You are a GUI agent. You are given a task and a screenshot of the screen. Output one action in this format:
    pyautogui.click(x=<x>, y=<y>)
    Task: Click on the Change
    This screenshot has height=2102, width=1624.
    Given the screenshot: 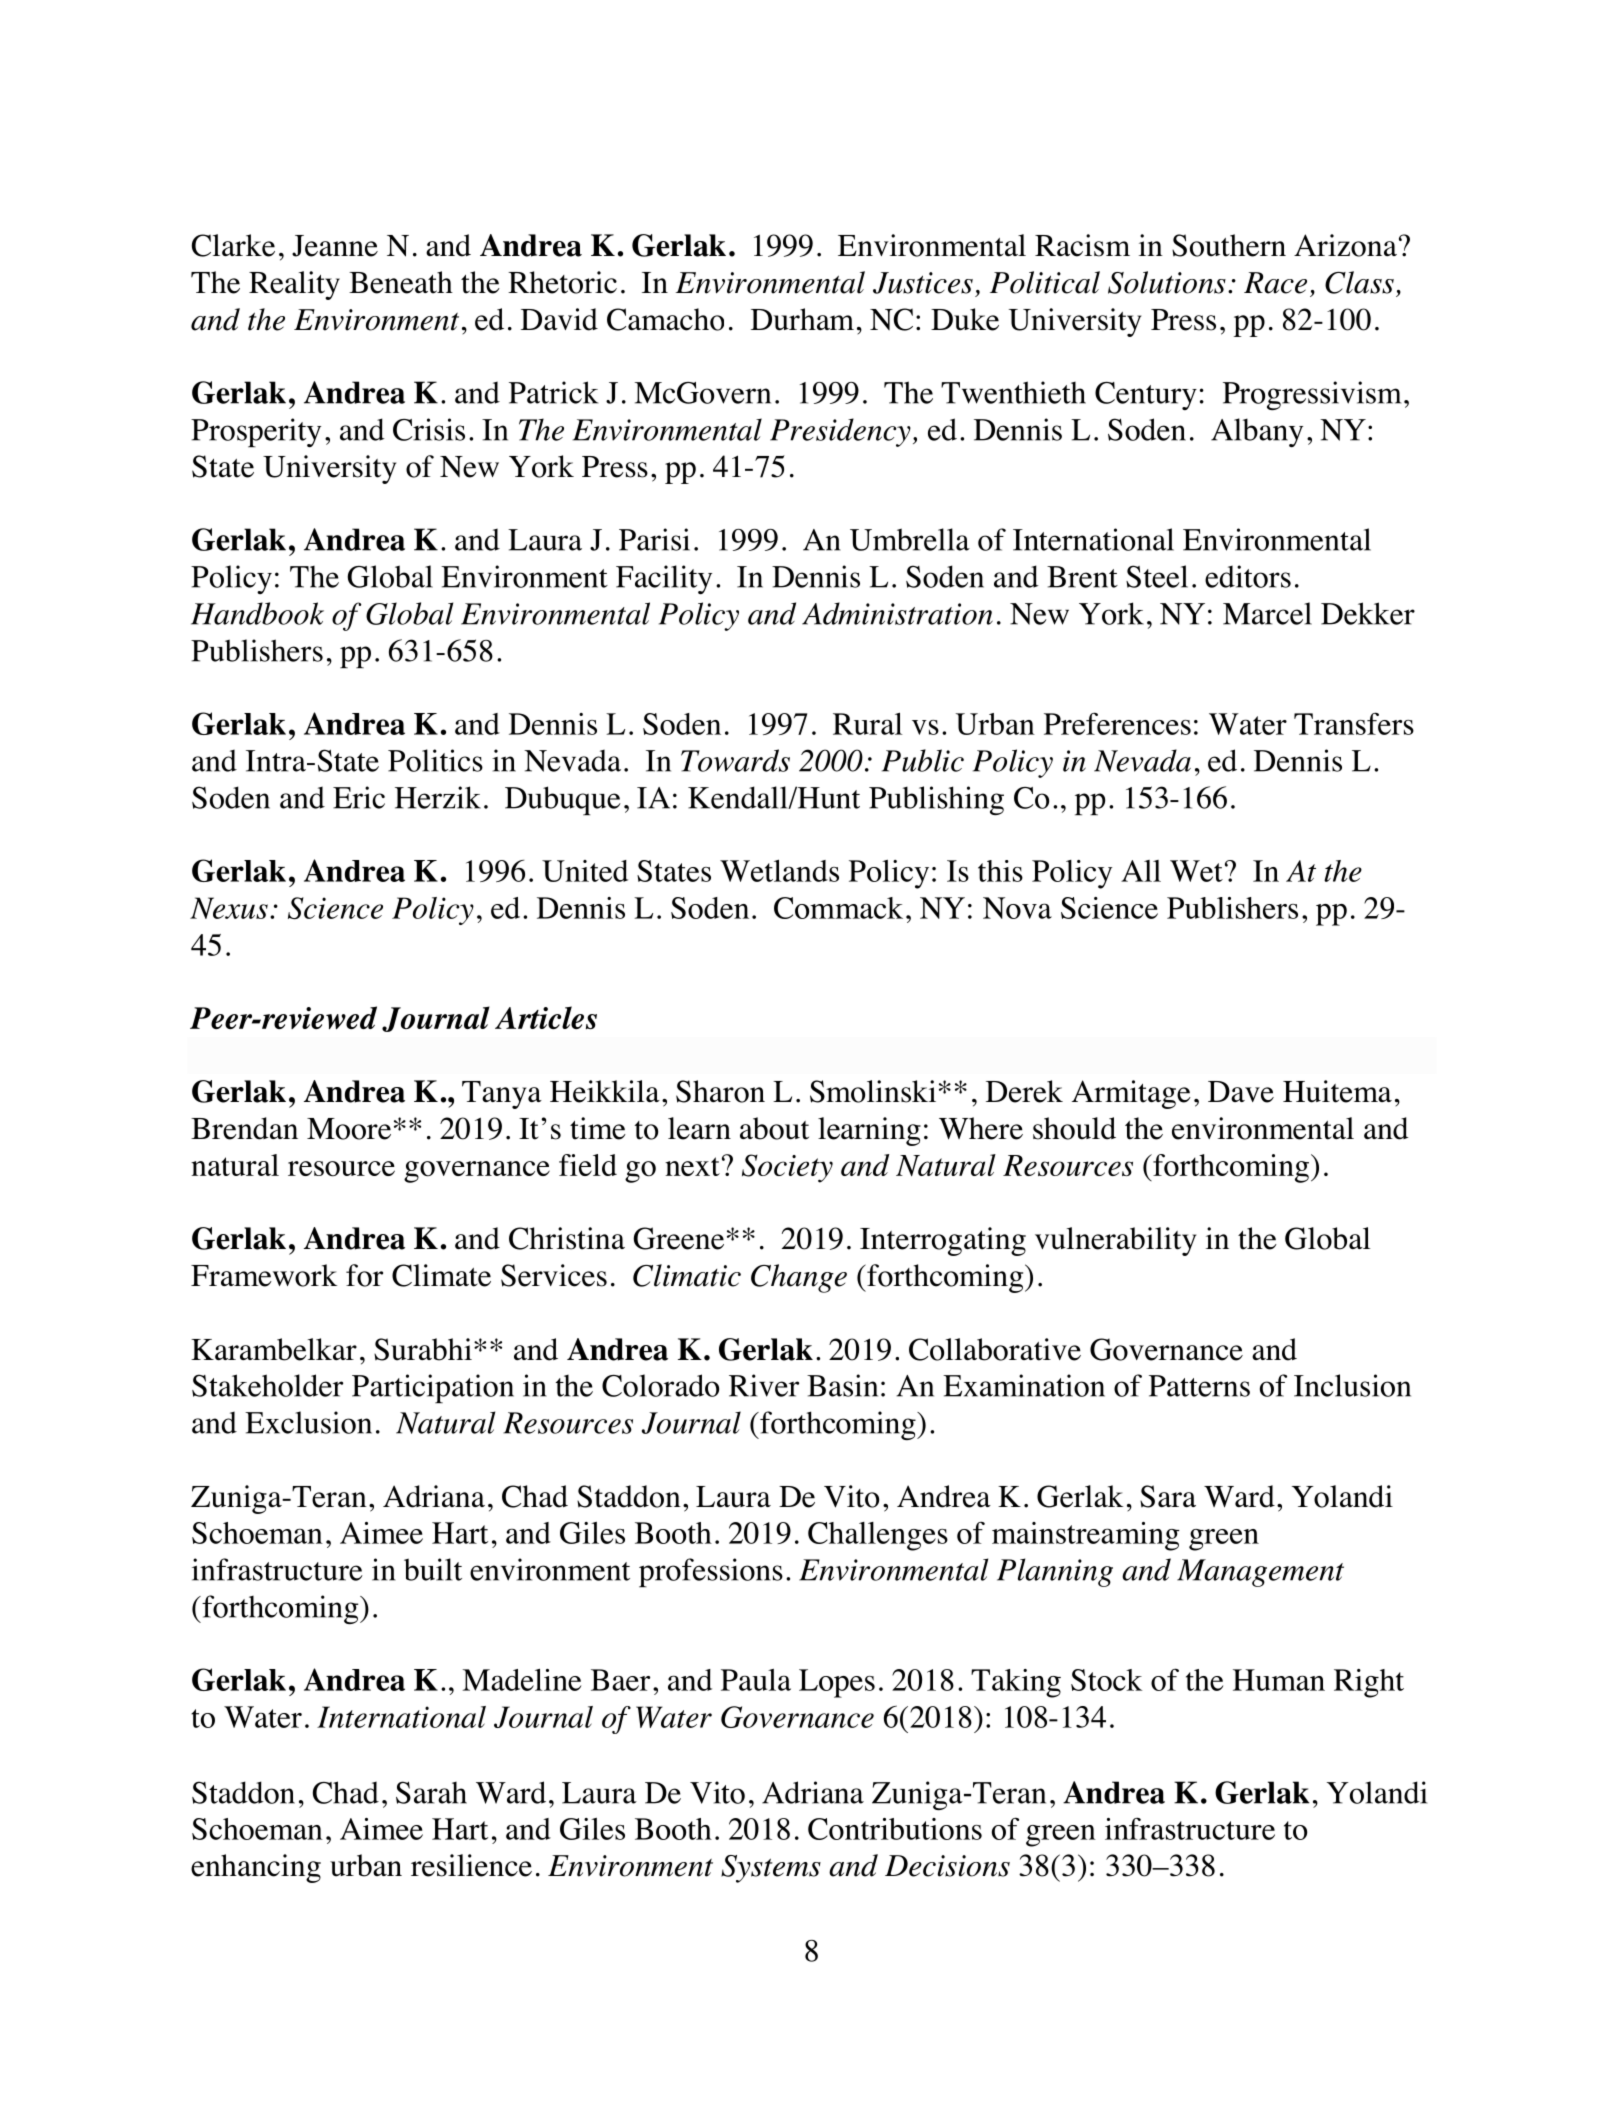 What is the action you would take?
    pyautogui.click(x=799, y=1278)
